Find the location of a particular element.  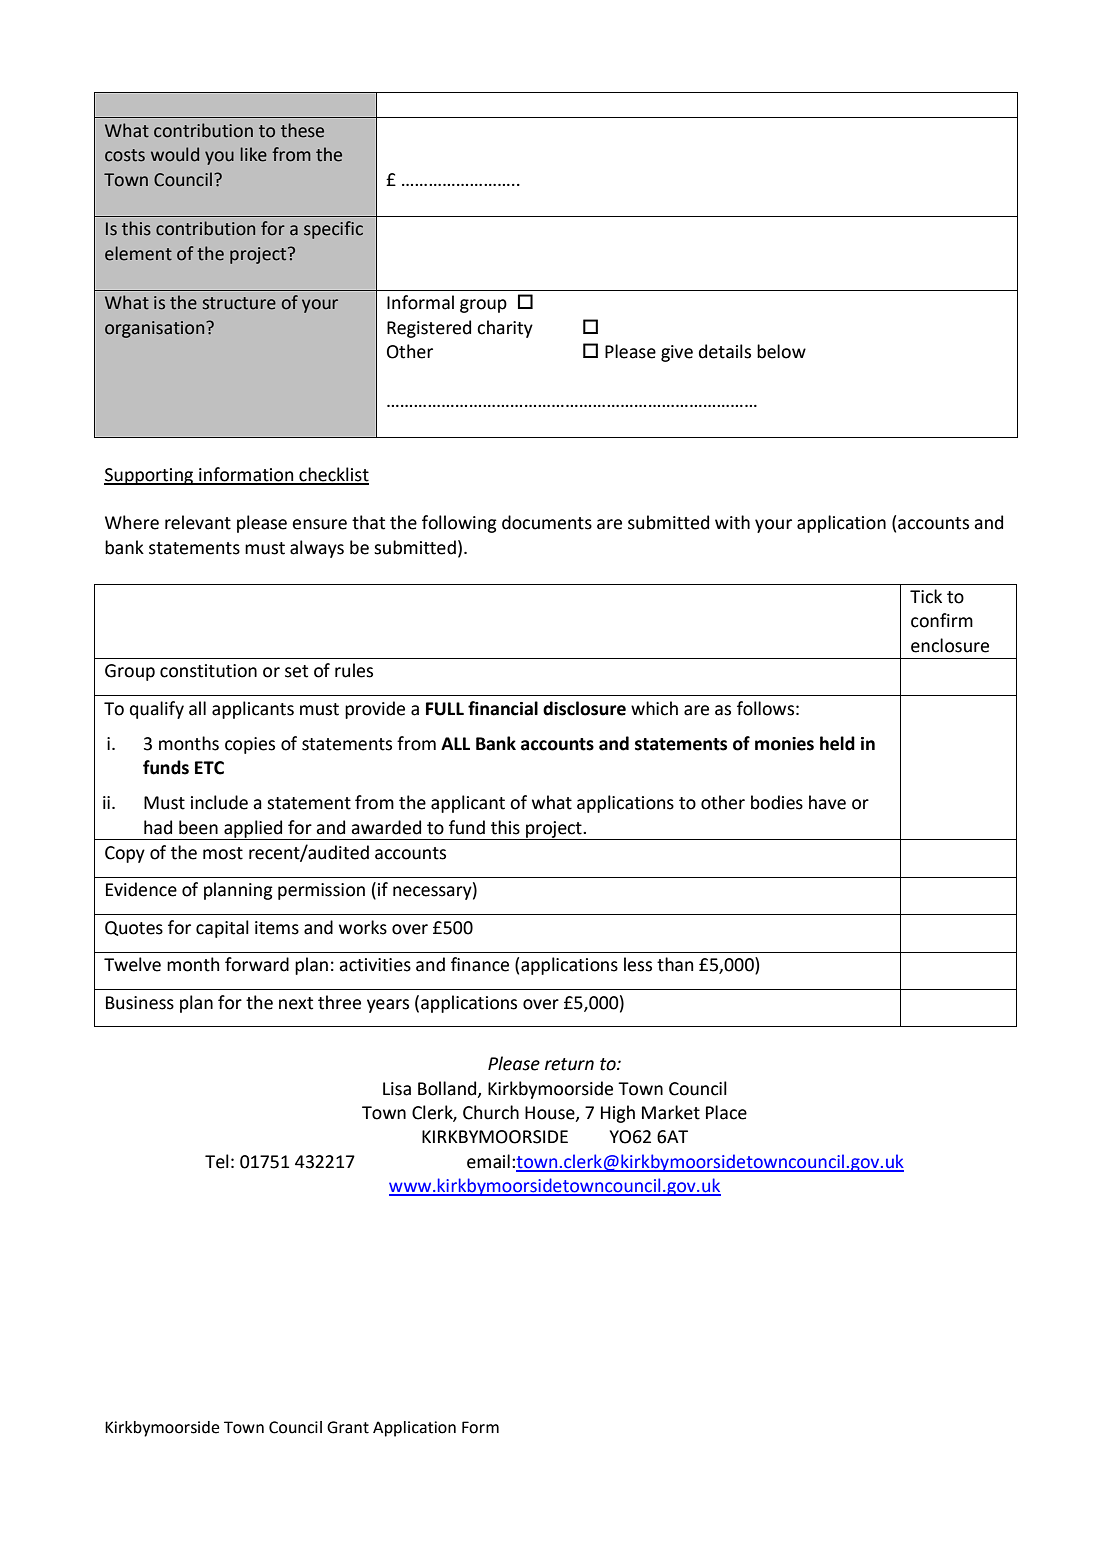

Grant is located at coordinates (348, 1427).
